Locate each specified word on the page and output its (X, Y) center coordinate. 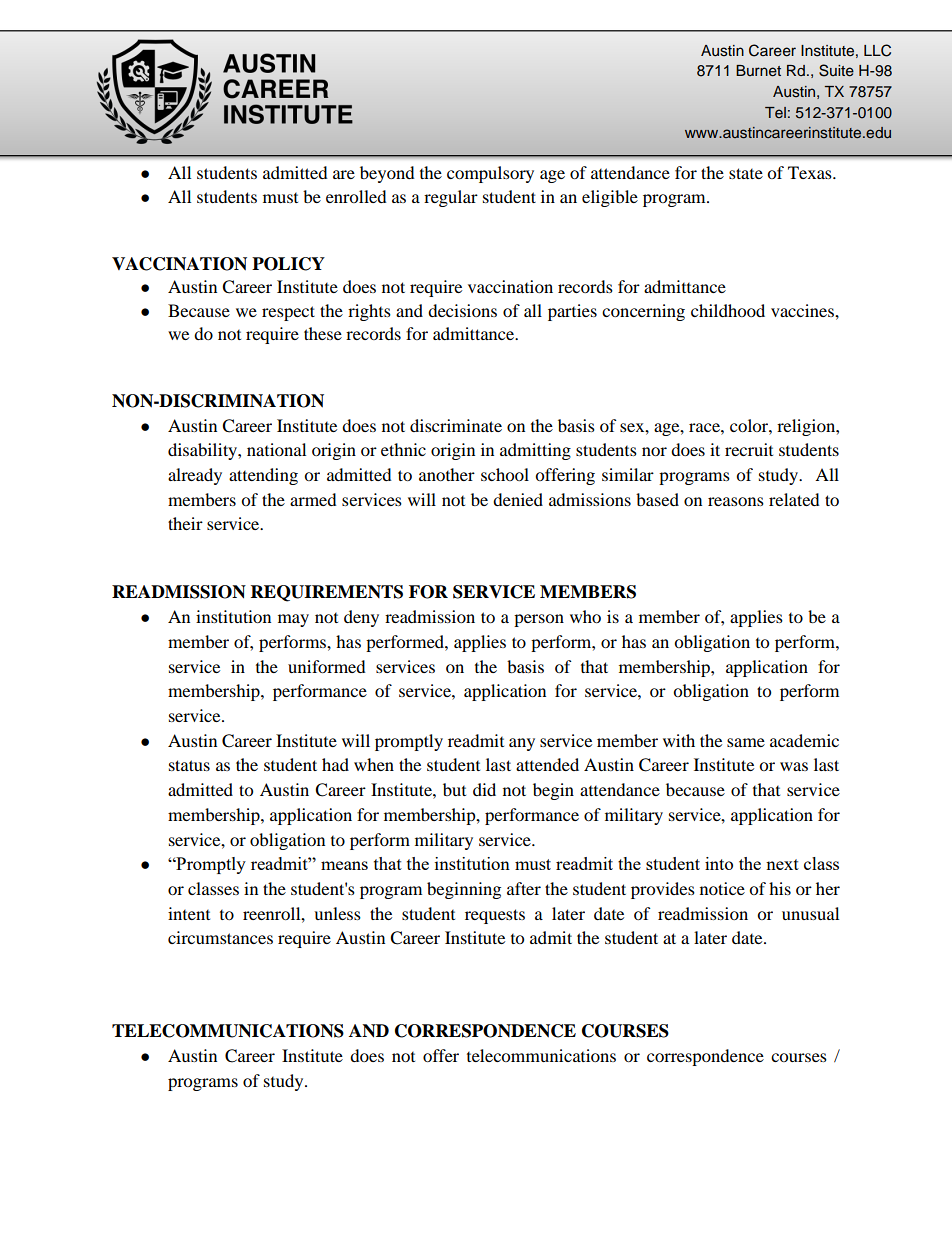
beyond (387, 174)
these (323, 333)
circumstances (220, 937)
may (293, 620)
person (539, 620)
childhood (728, 310)
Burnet (758, 71)
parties (572, 312)
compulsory (490, 174)
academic (804, 740)
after (524, 888)
